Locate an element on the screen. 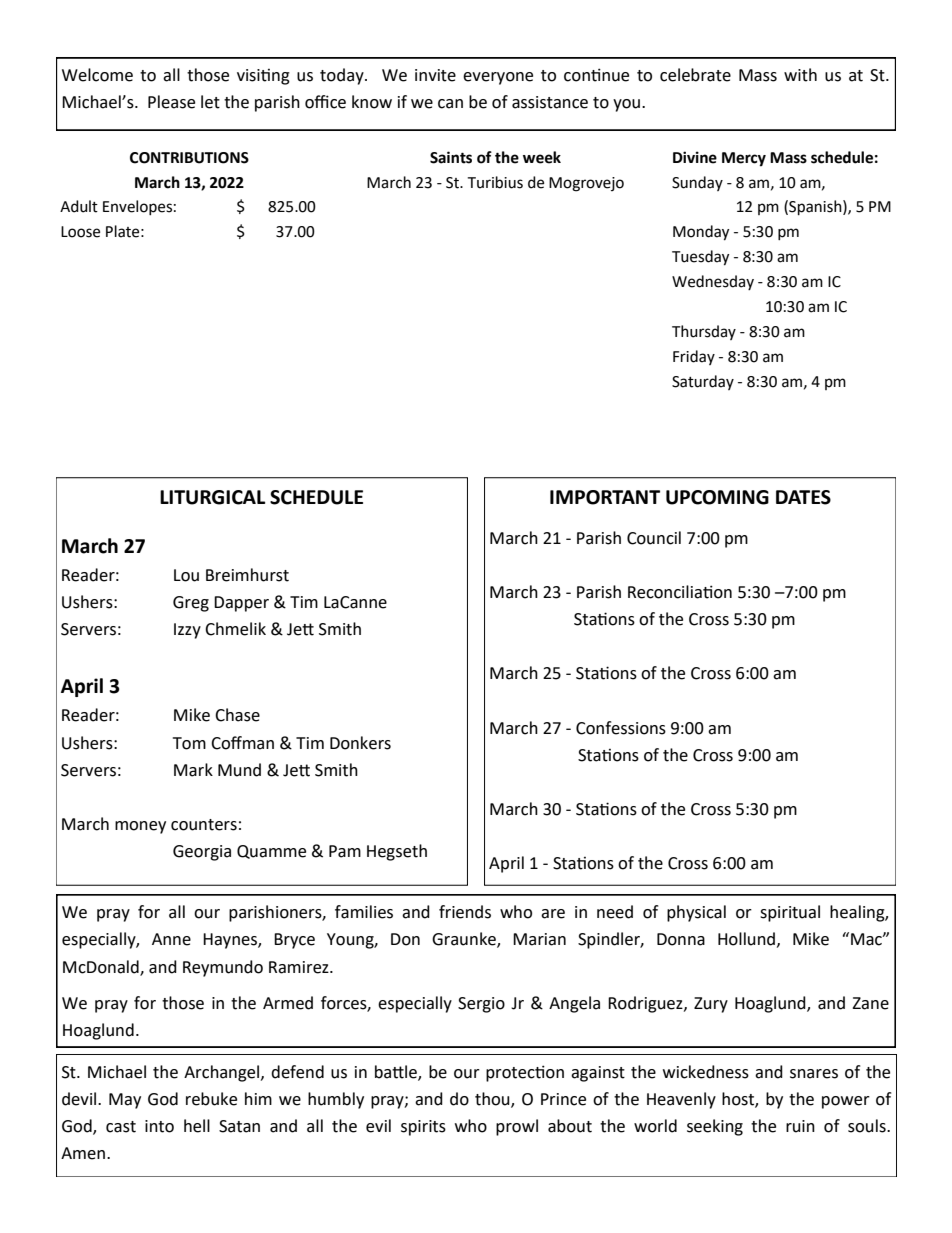 This screenshot has height=1233, width=952. with is located at coordinates (800, 75).
